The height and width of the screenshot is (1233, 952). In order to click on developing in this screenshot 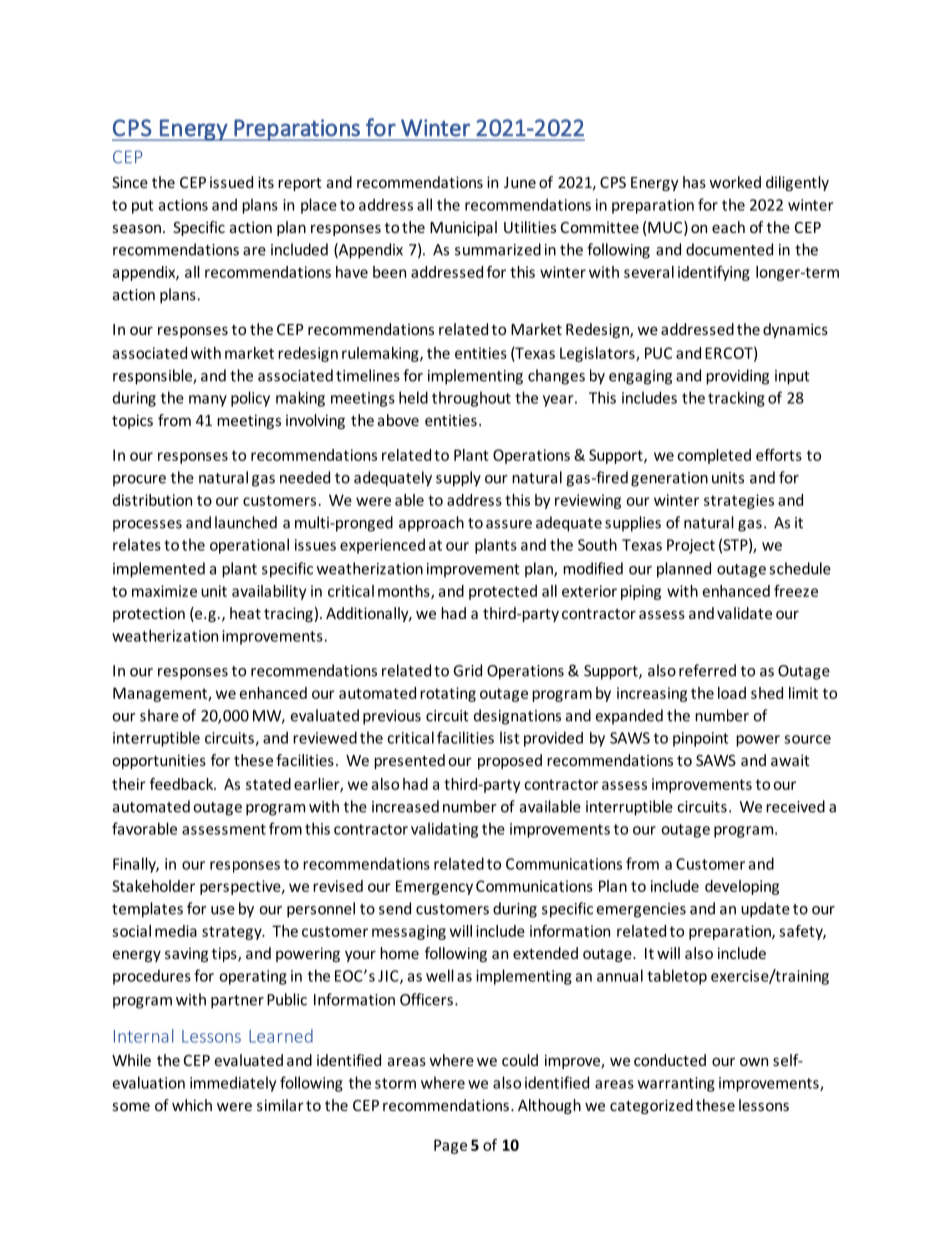, I will do `click(742, 887)`.
